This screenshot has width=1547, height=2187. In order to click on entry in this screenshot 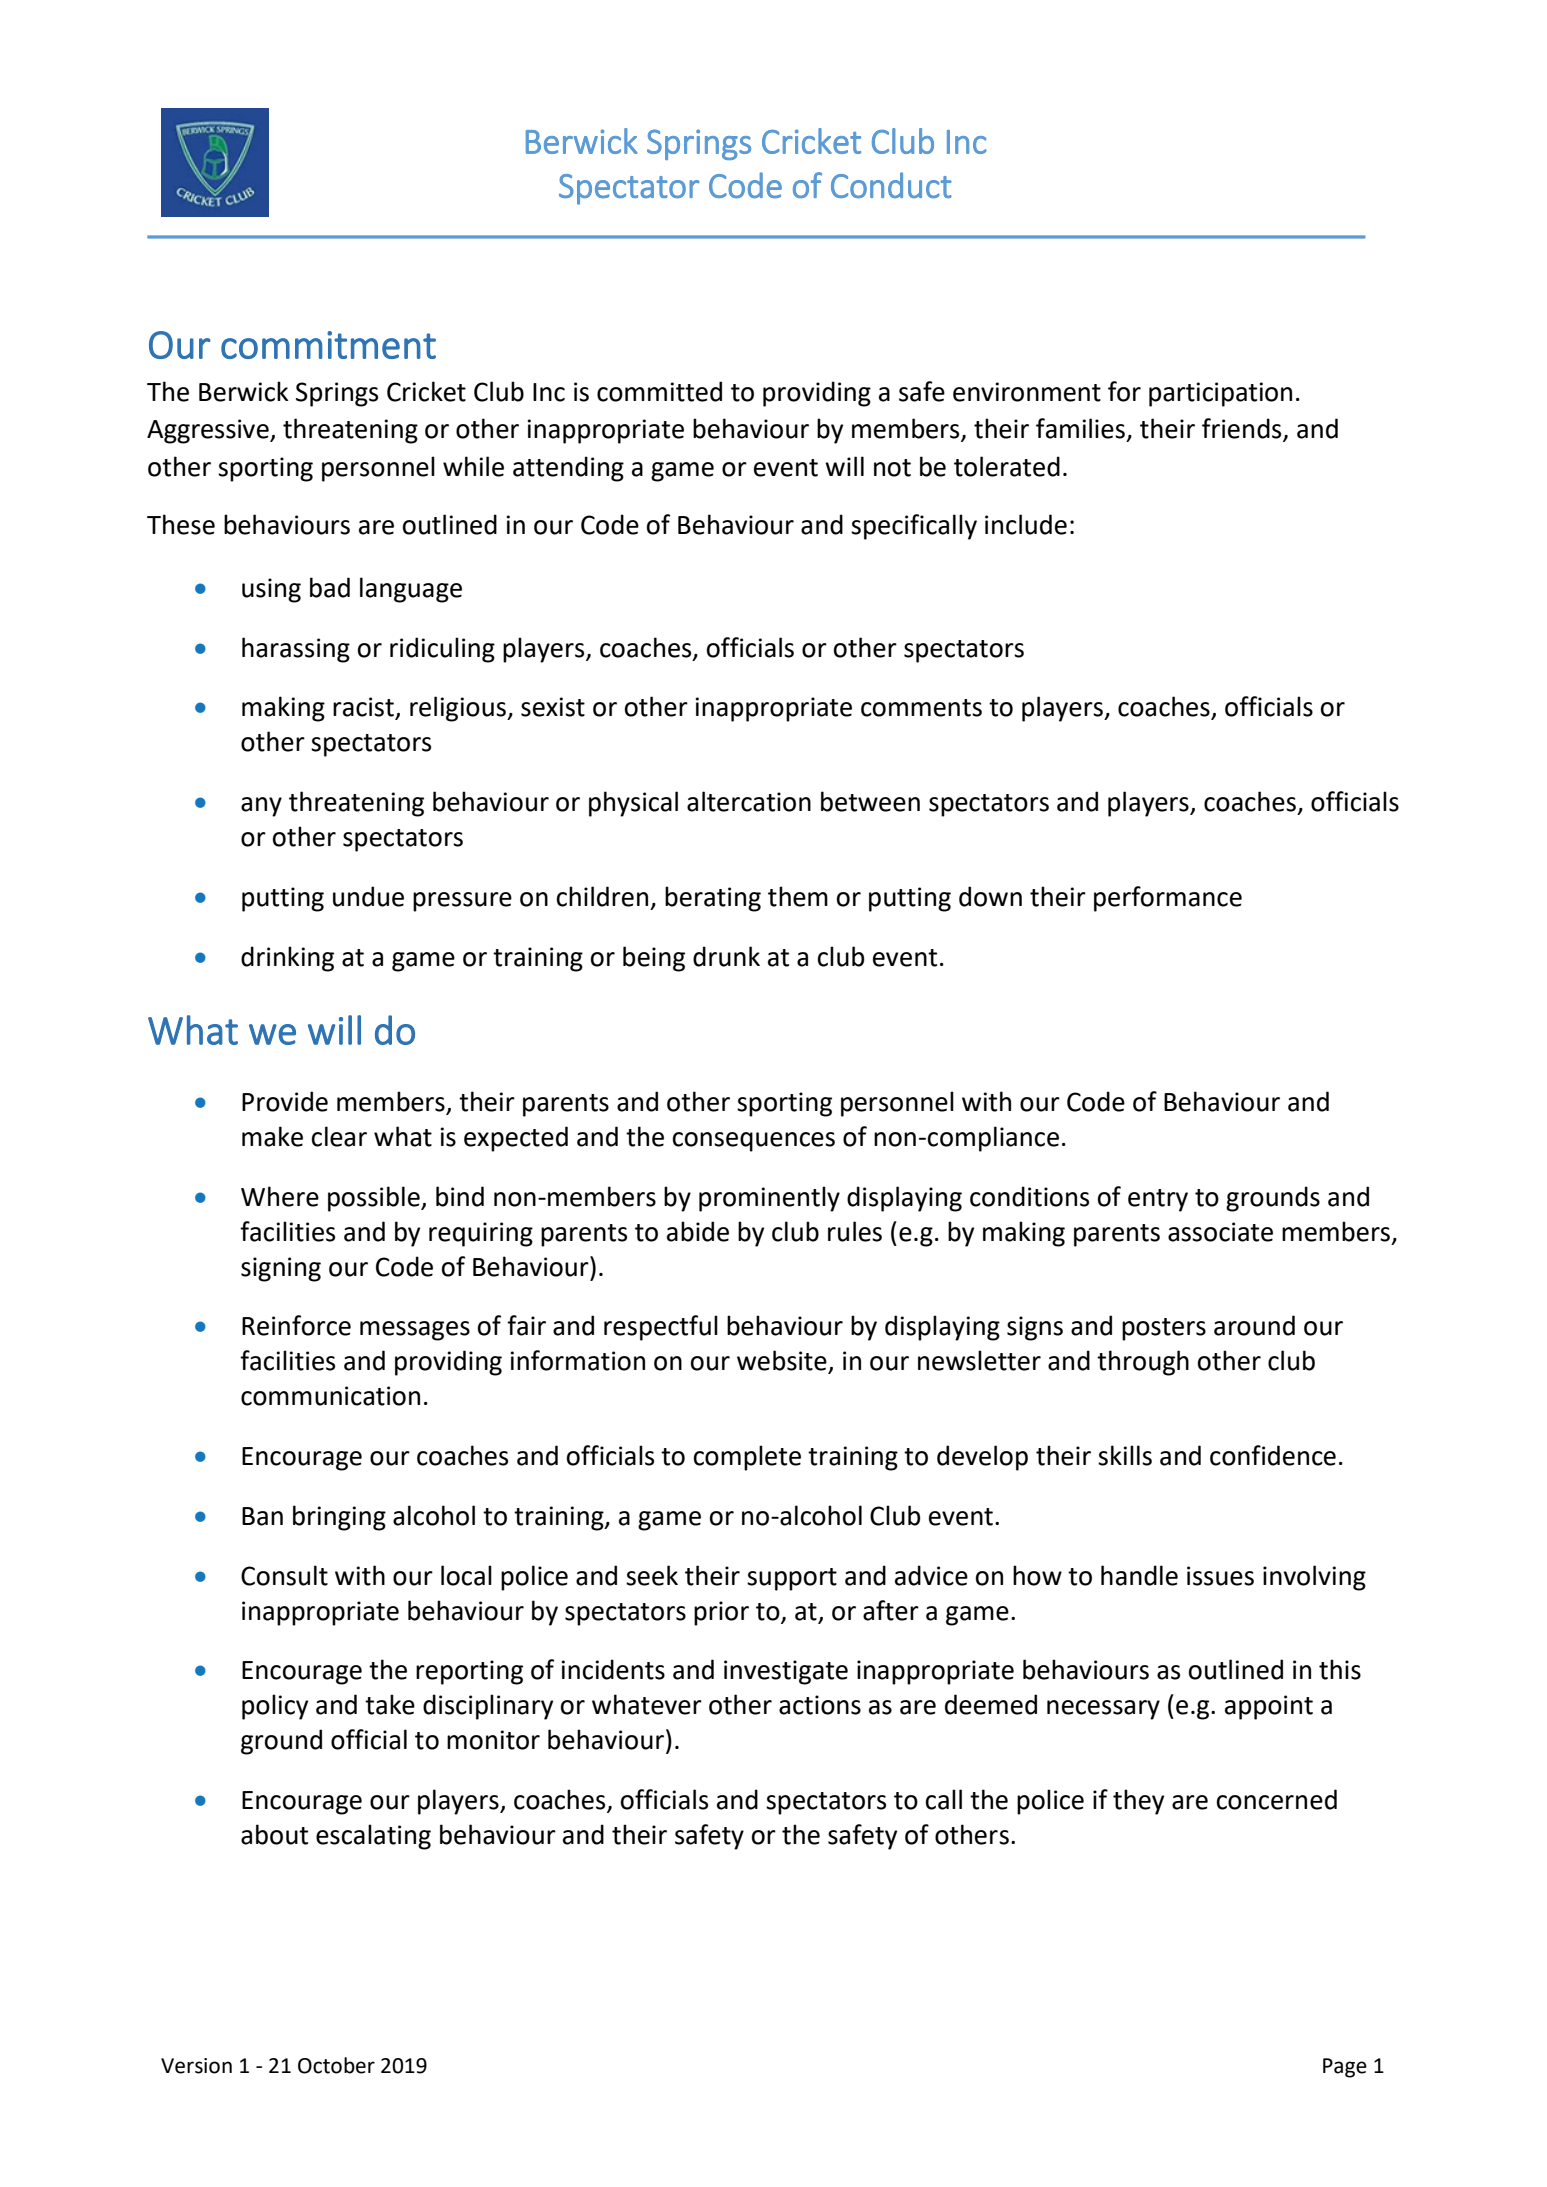, I will do `click(1158, 1200)`.
